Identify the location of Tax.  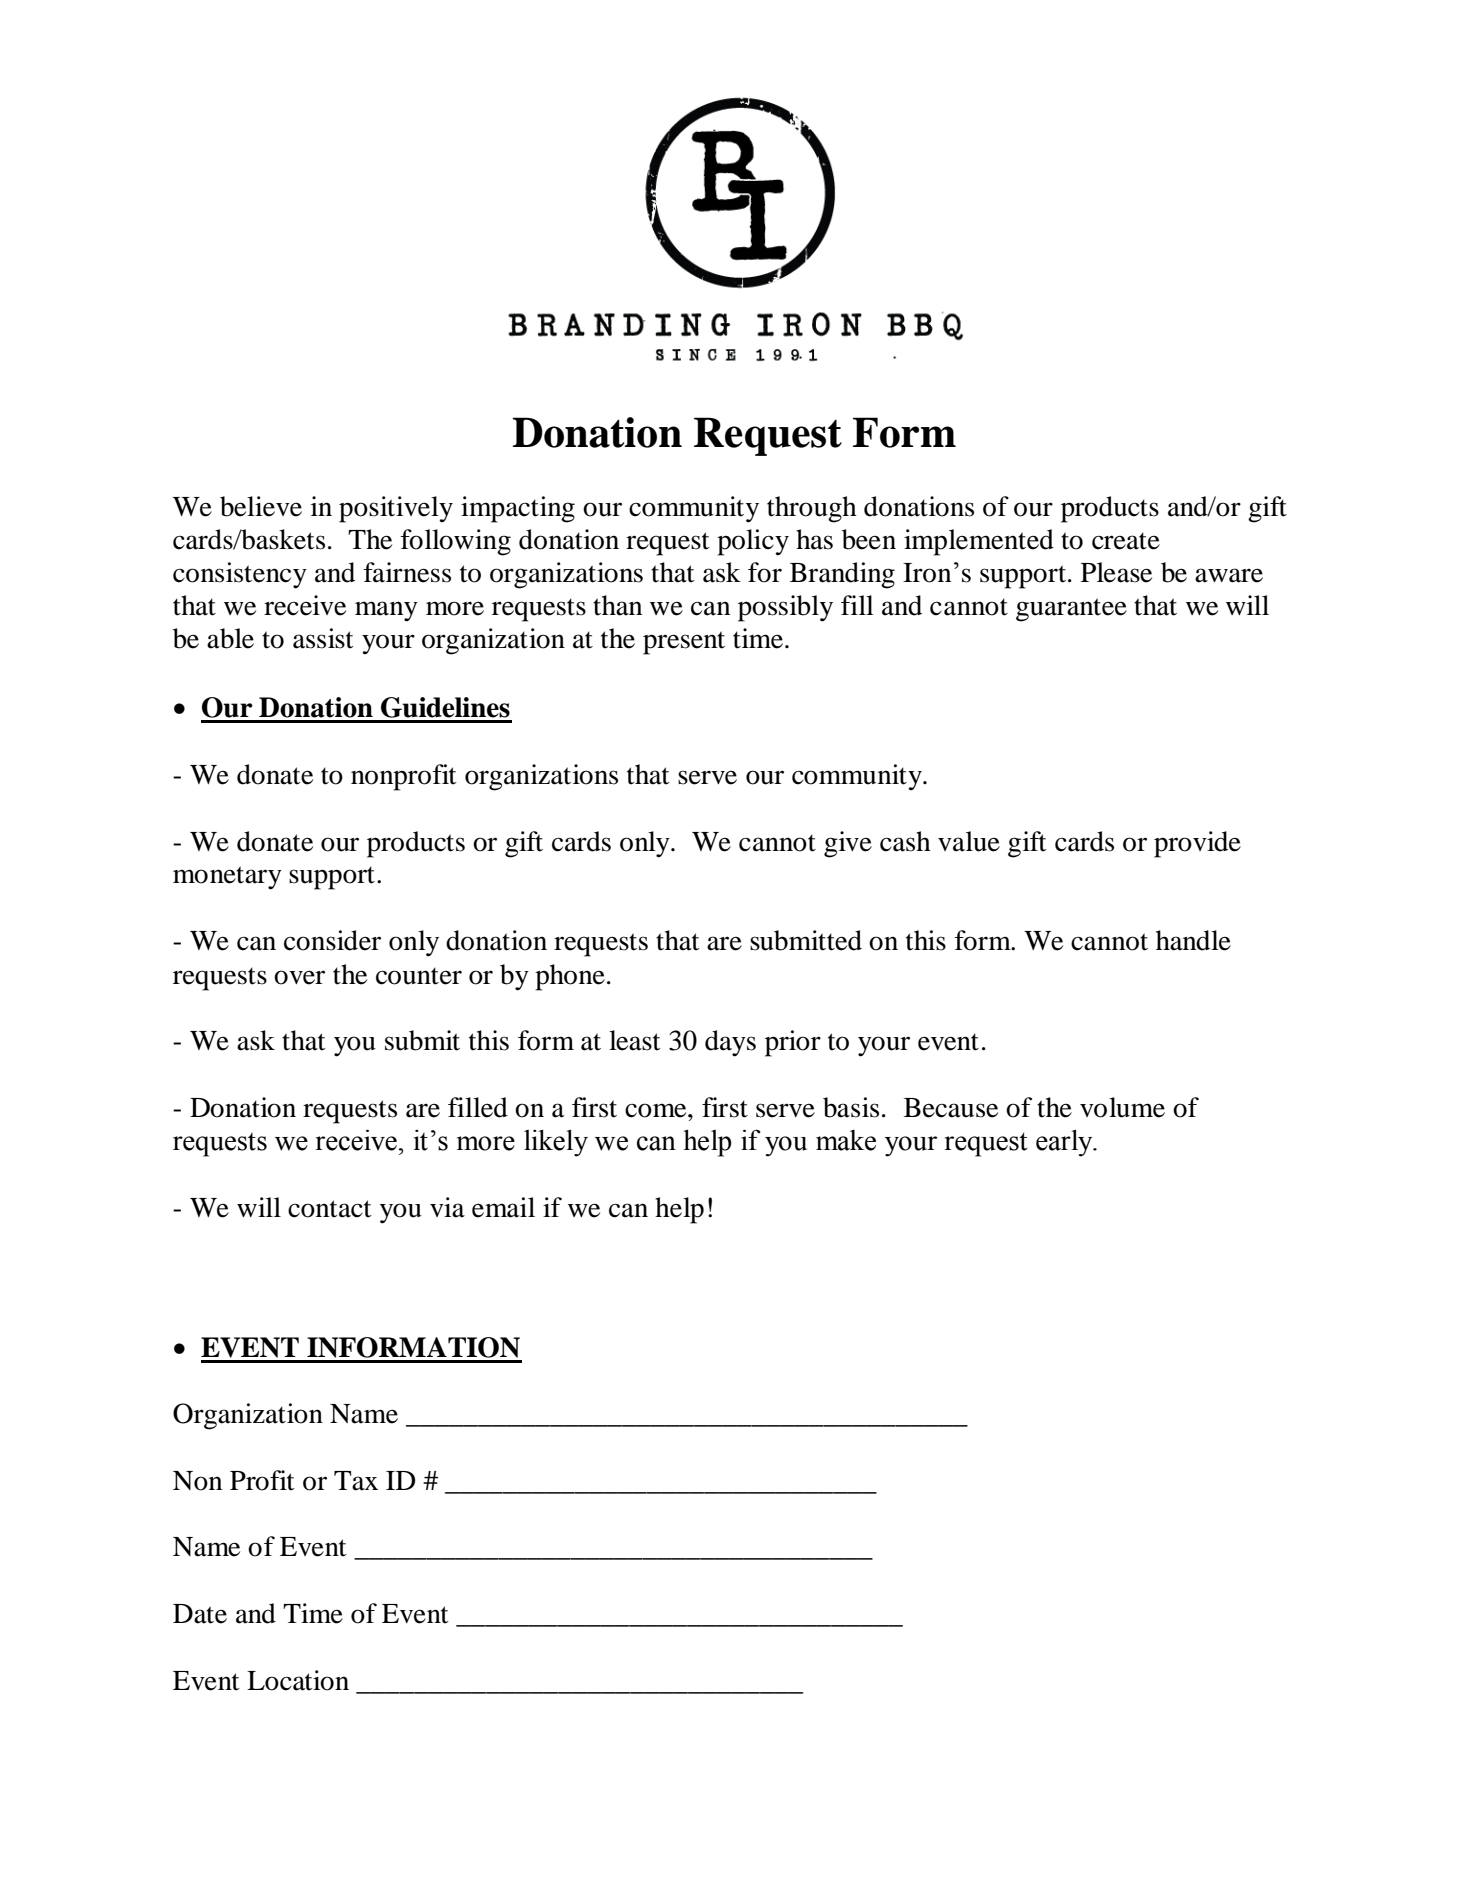
(356, 1481).
